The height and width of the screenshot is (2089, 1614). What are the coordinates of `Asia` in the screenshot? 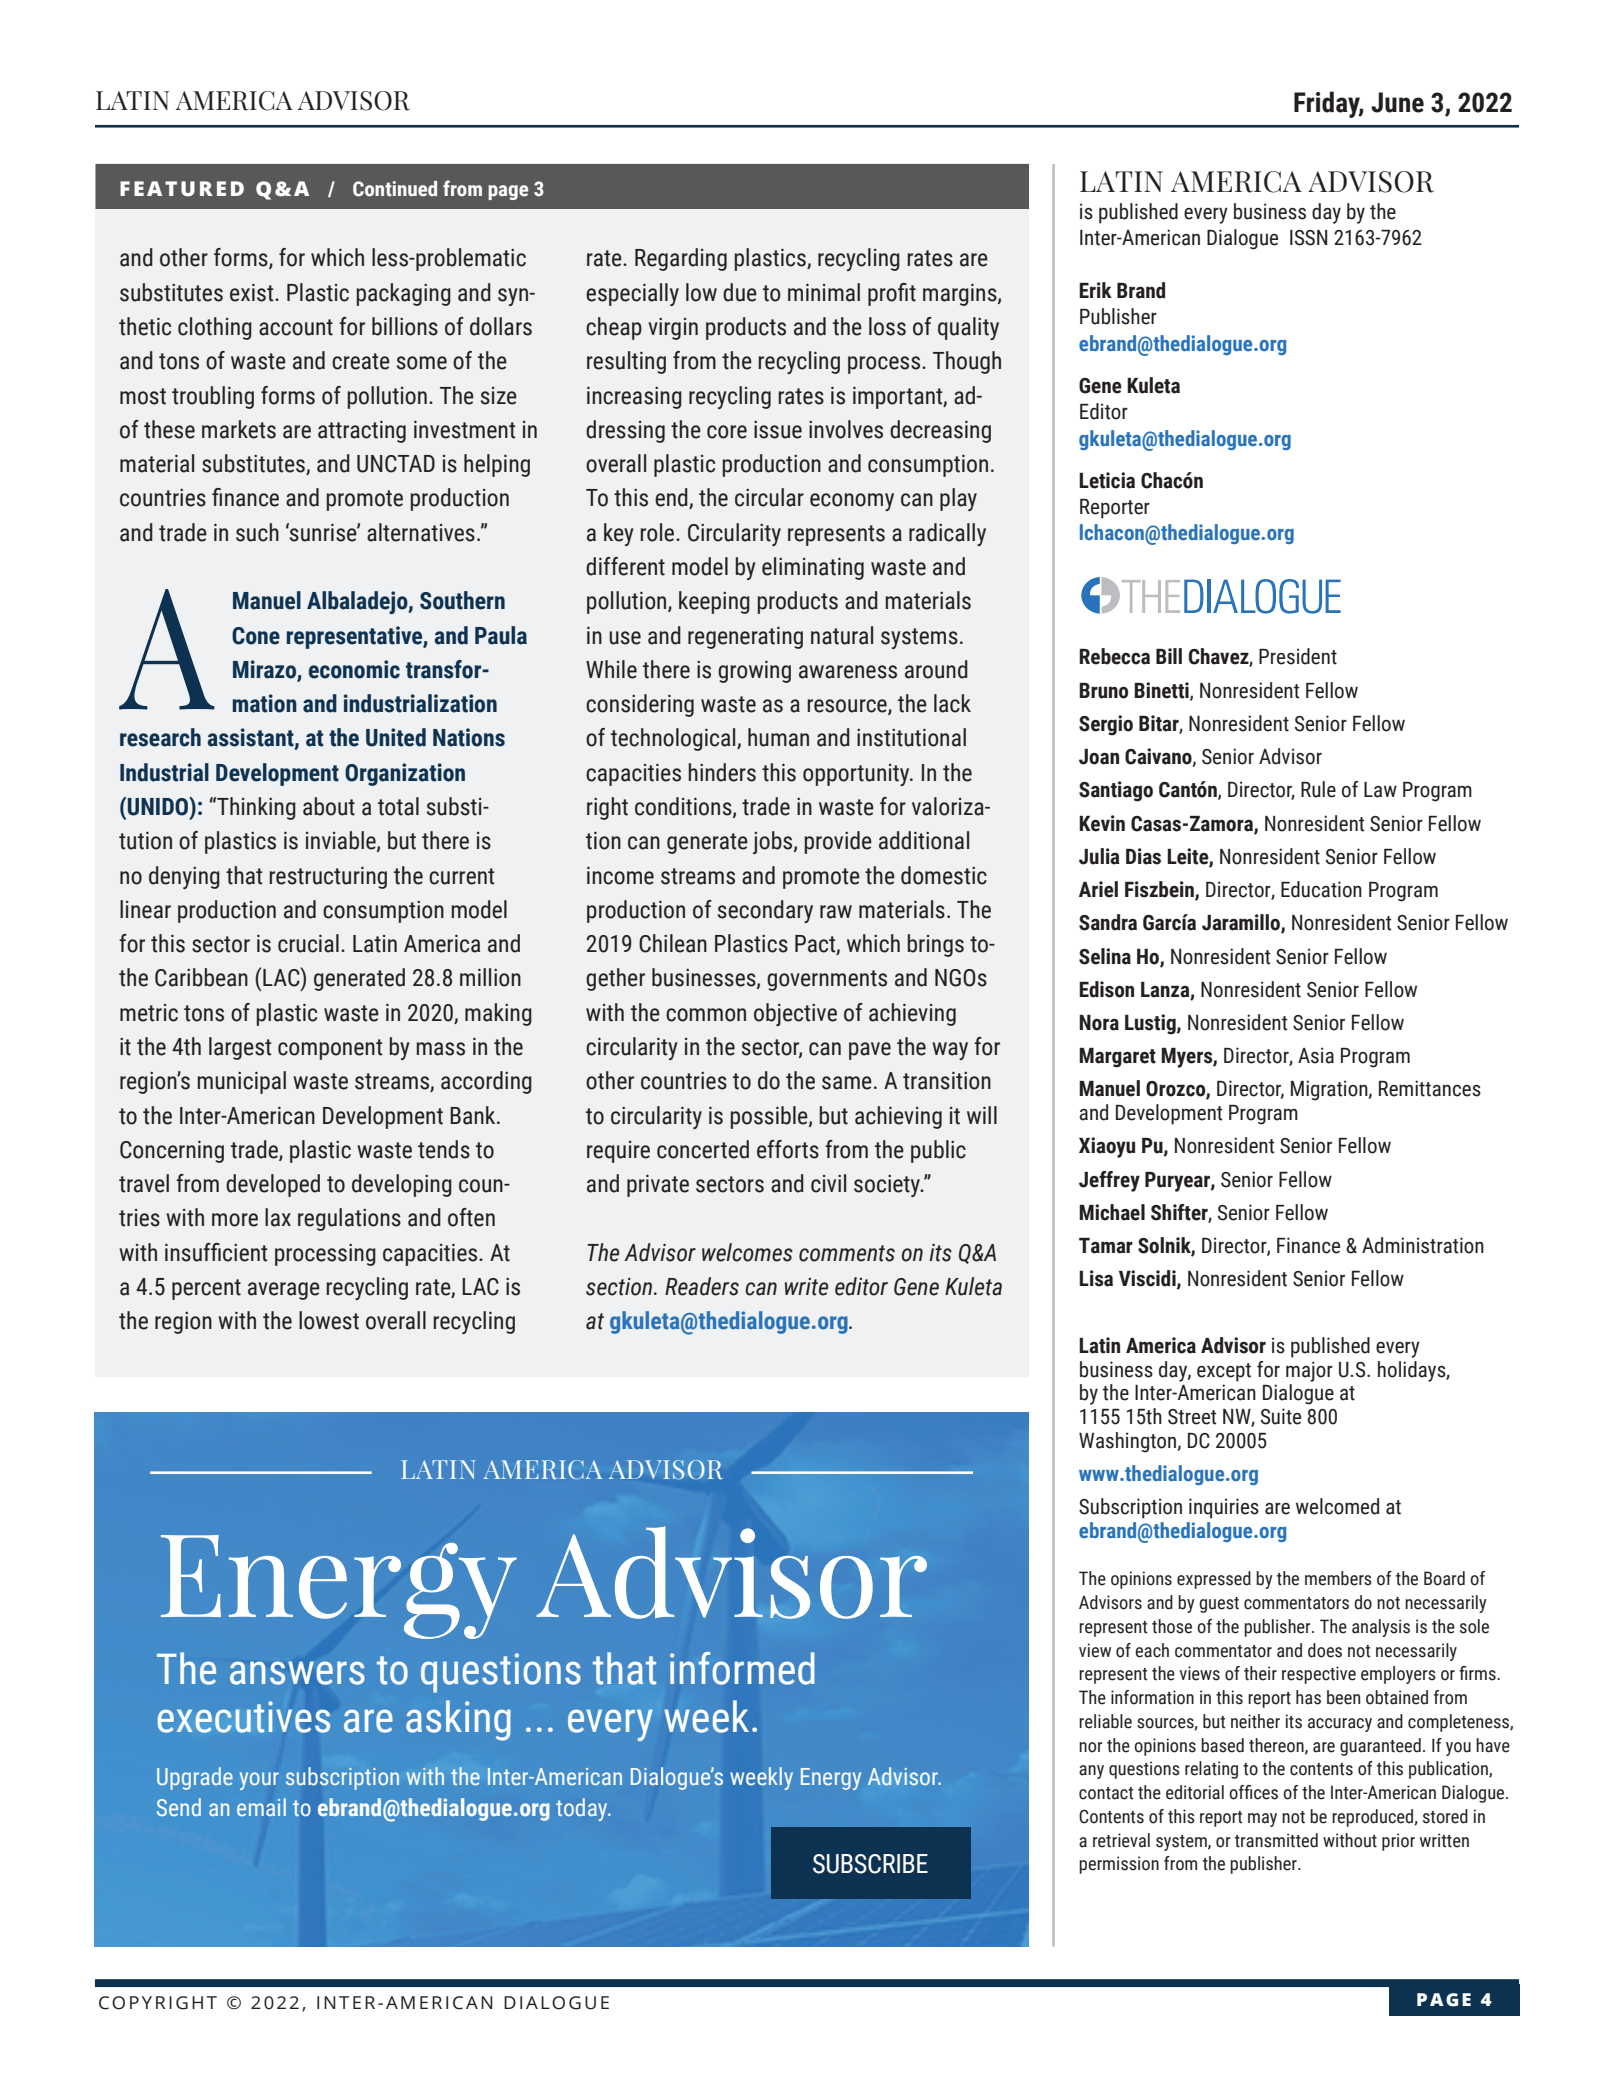 It's located at (1316, 1055).
